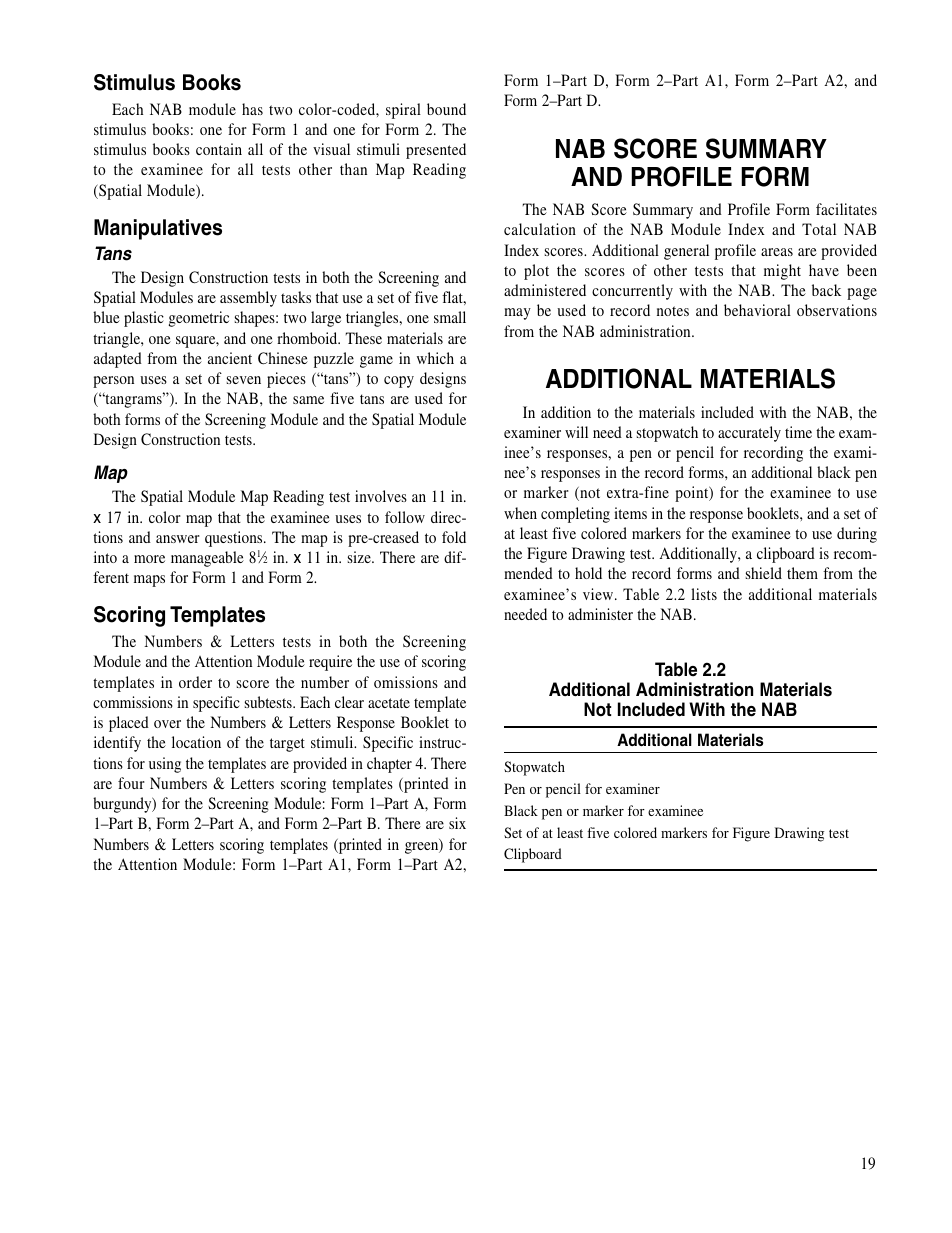 This screenshot has height=1233, width=952. I want to click on six, so click(457, 823).
